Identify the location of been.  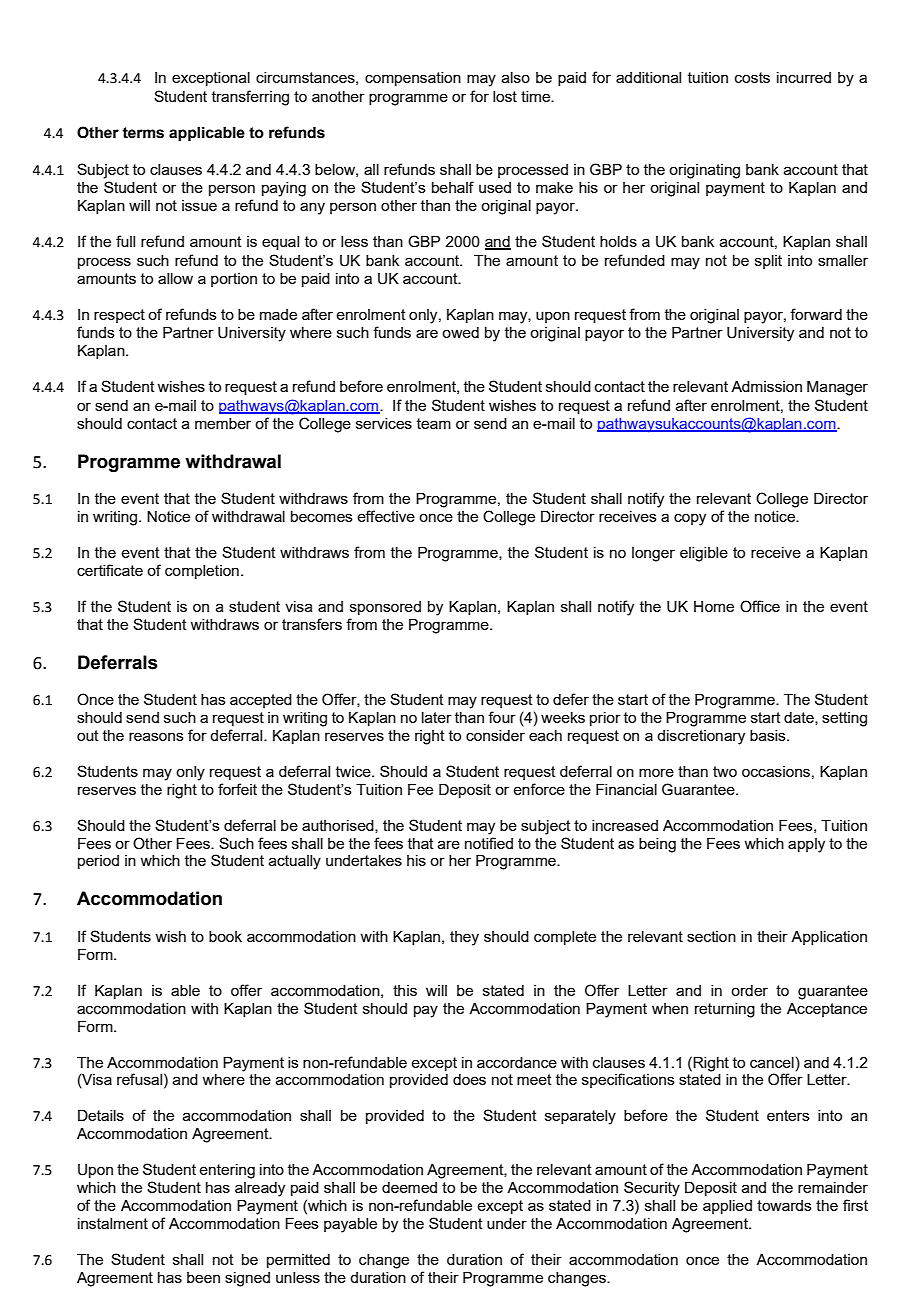
(203, 1277).
